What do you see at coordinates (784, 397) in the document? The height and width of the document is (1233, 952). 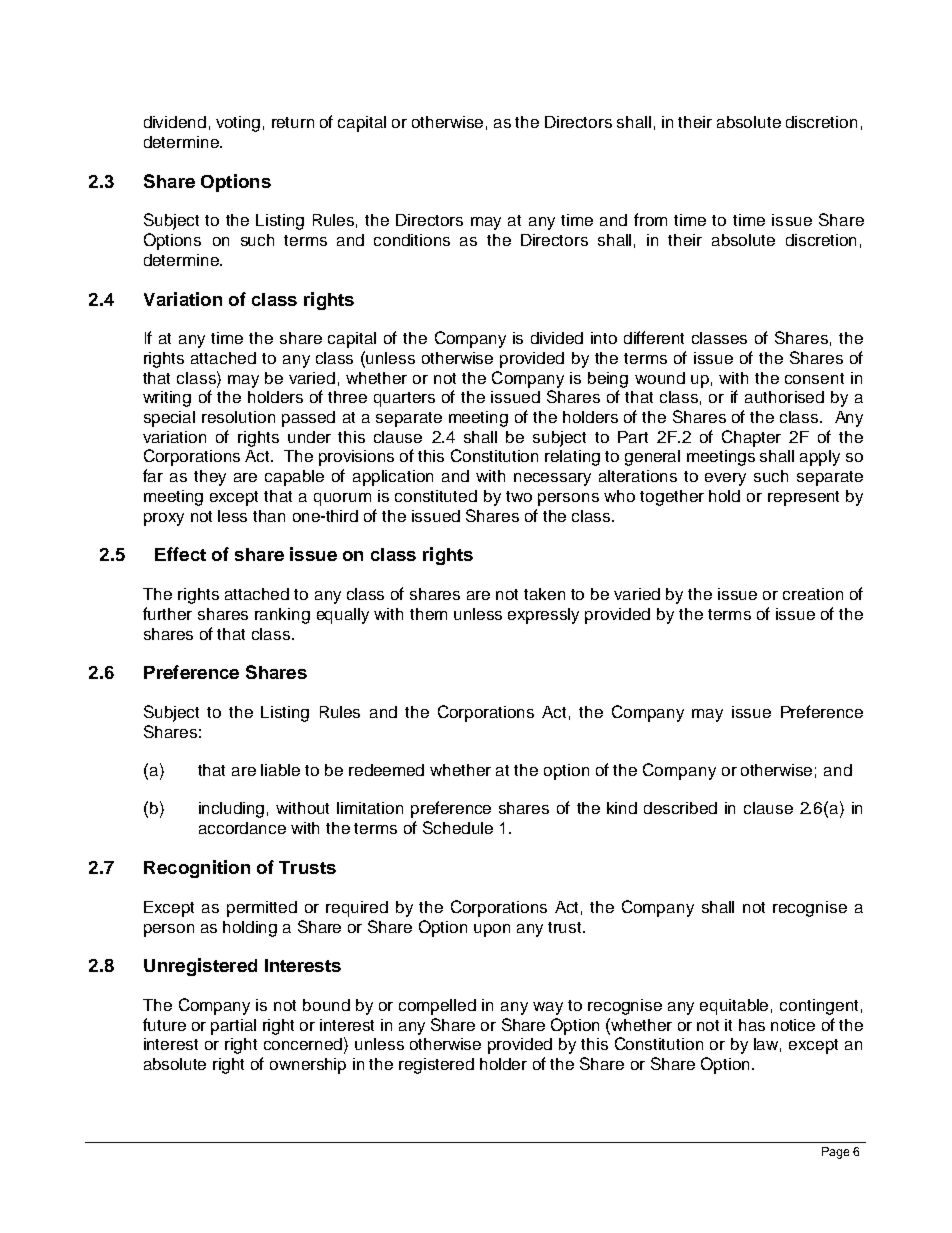 I see `authorised` at bounding box center [784, 397].
